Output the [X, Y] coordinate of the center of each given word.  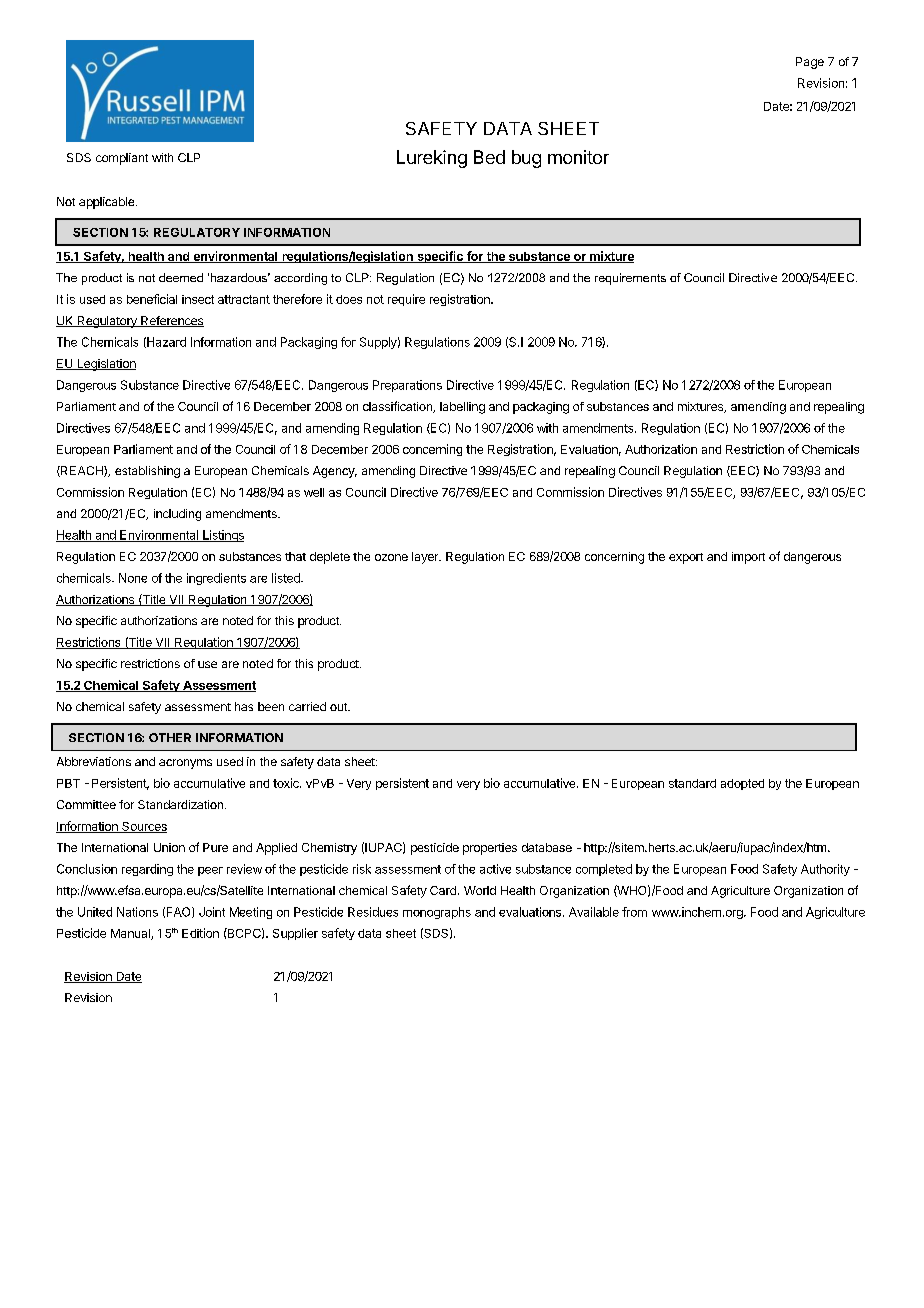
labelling [462, 408]
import [748, 558]
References [171, 321]
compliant [122, 159]
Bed [489, 157]
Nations [137, 912]
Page [810, 63]
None [133, 578]
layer [426, 558]
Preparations [407, 386]
